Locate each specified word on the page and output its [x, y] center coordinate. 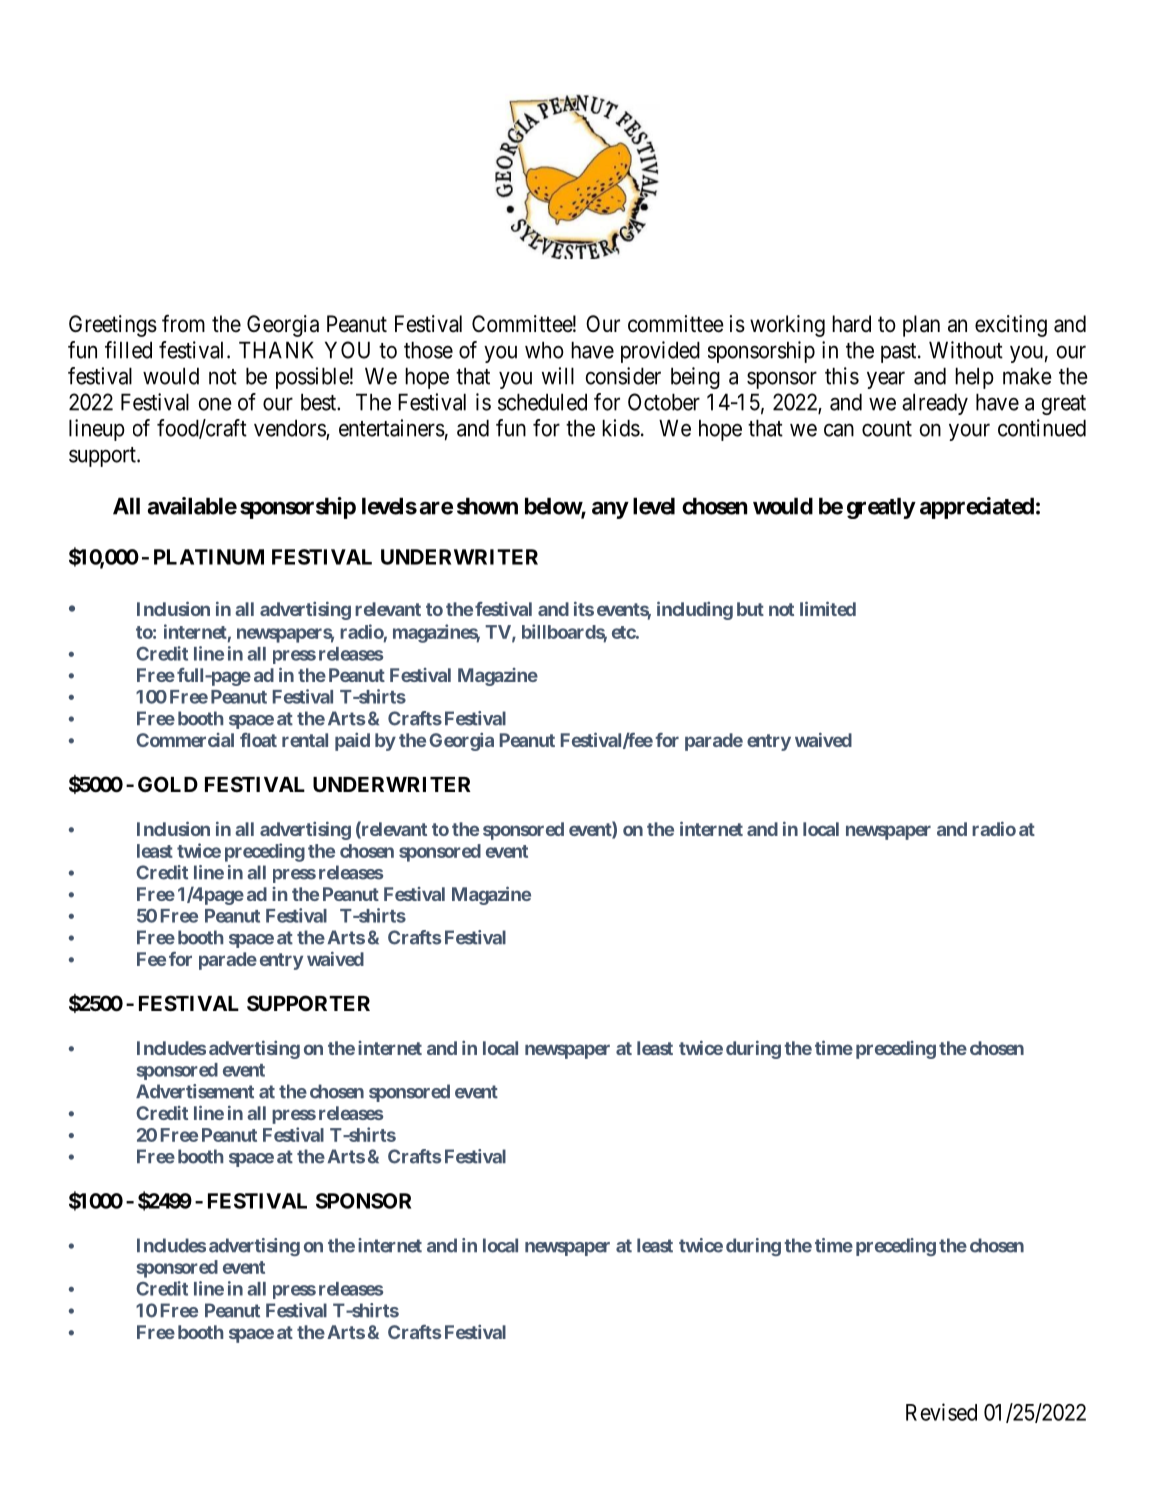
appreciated [977, 508]
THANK [276, 350]
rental [305, 740]
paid [352, 741]
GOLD [168, 784]
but [750, 609]
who [544, 350]
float [258, 740]
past [900, 353]
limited [828, 608]
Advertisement [195, 1091]
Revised [941, 1412]
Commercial [185, 740]
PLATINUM [209, 557]
